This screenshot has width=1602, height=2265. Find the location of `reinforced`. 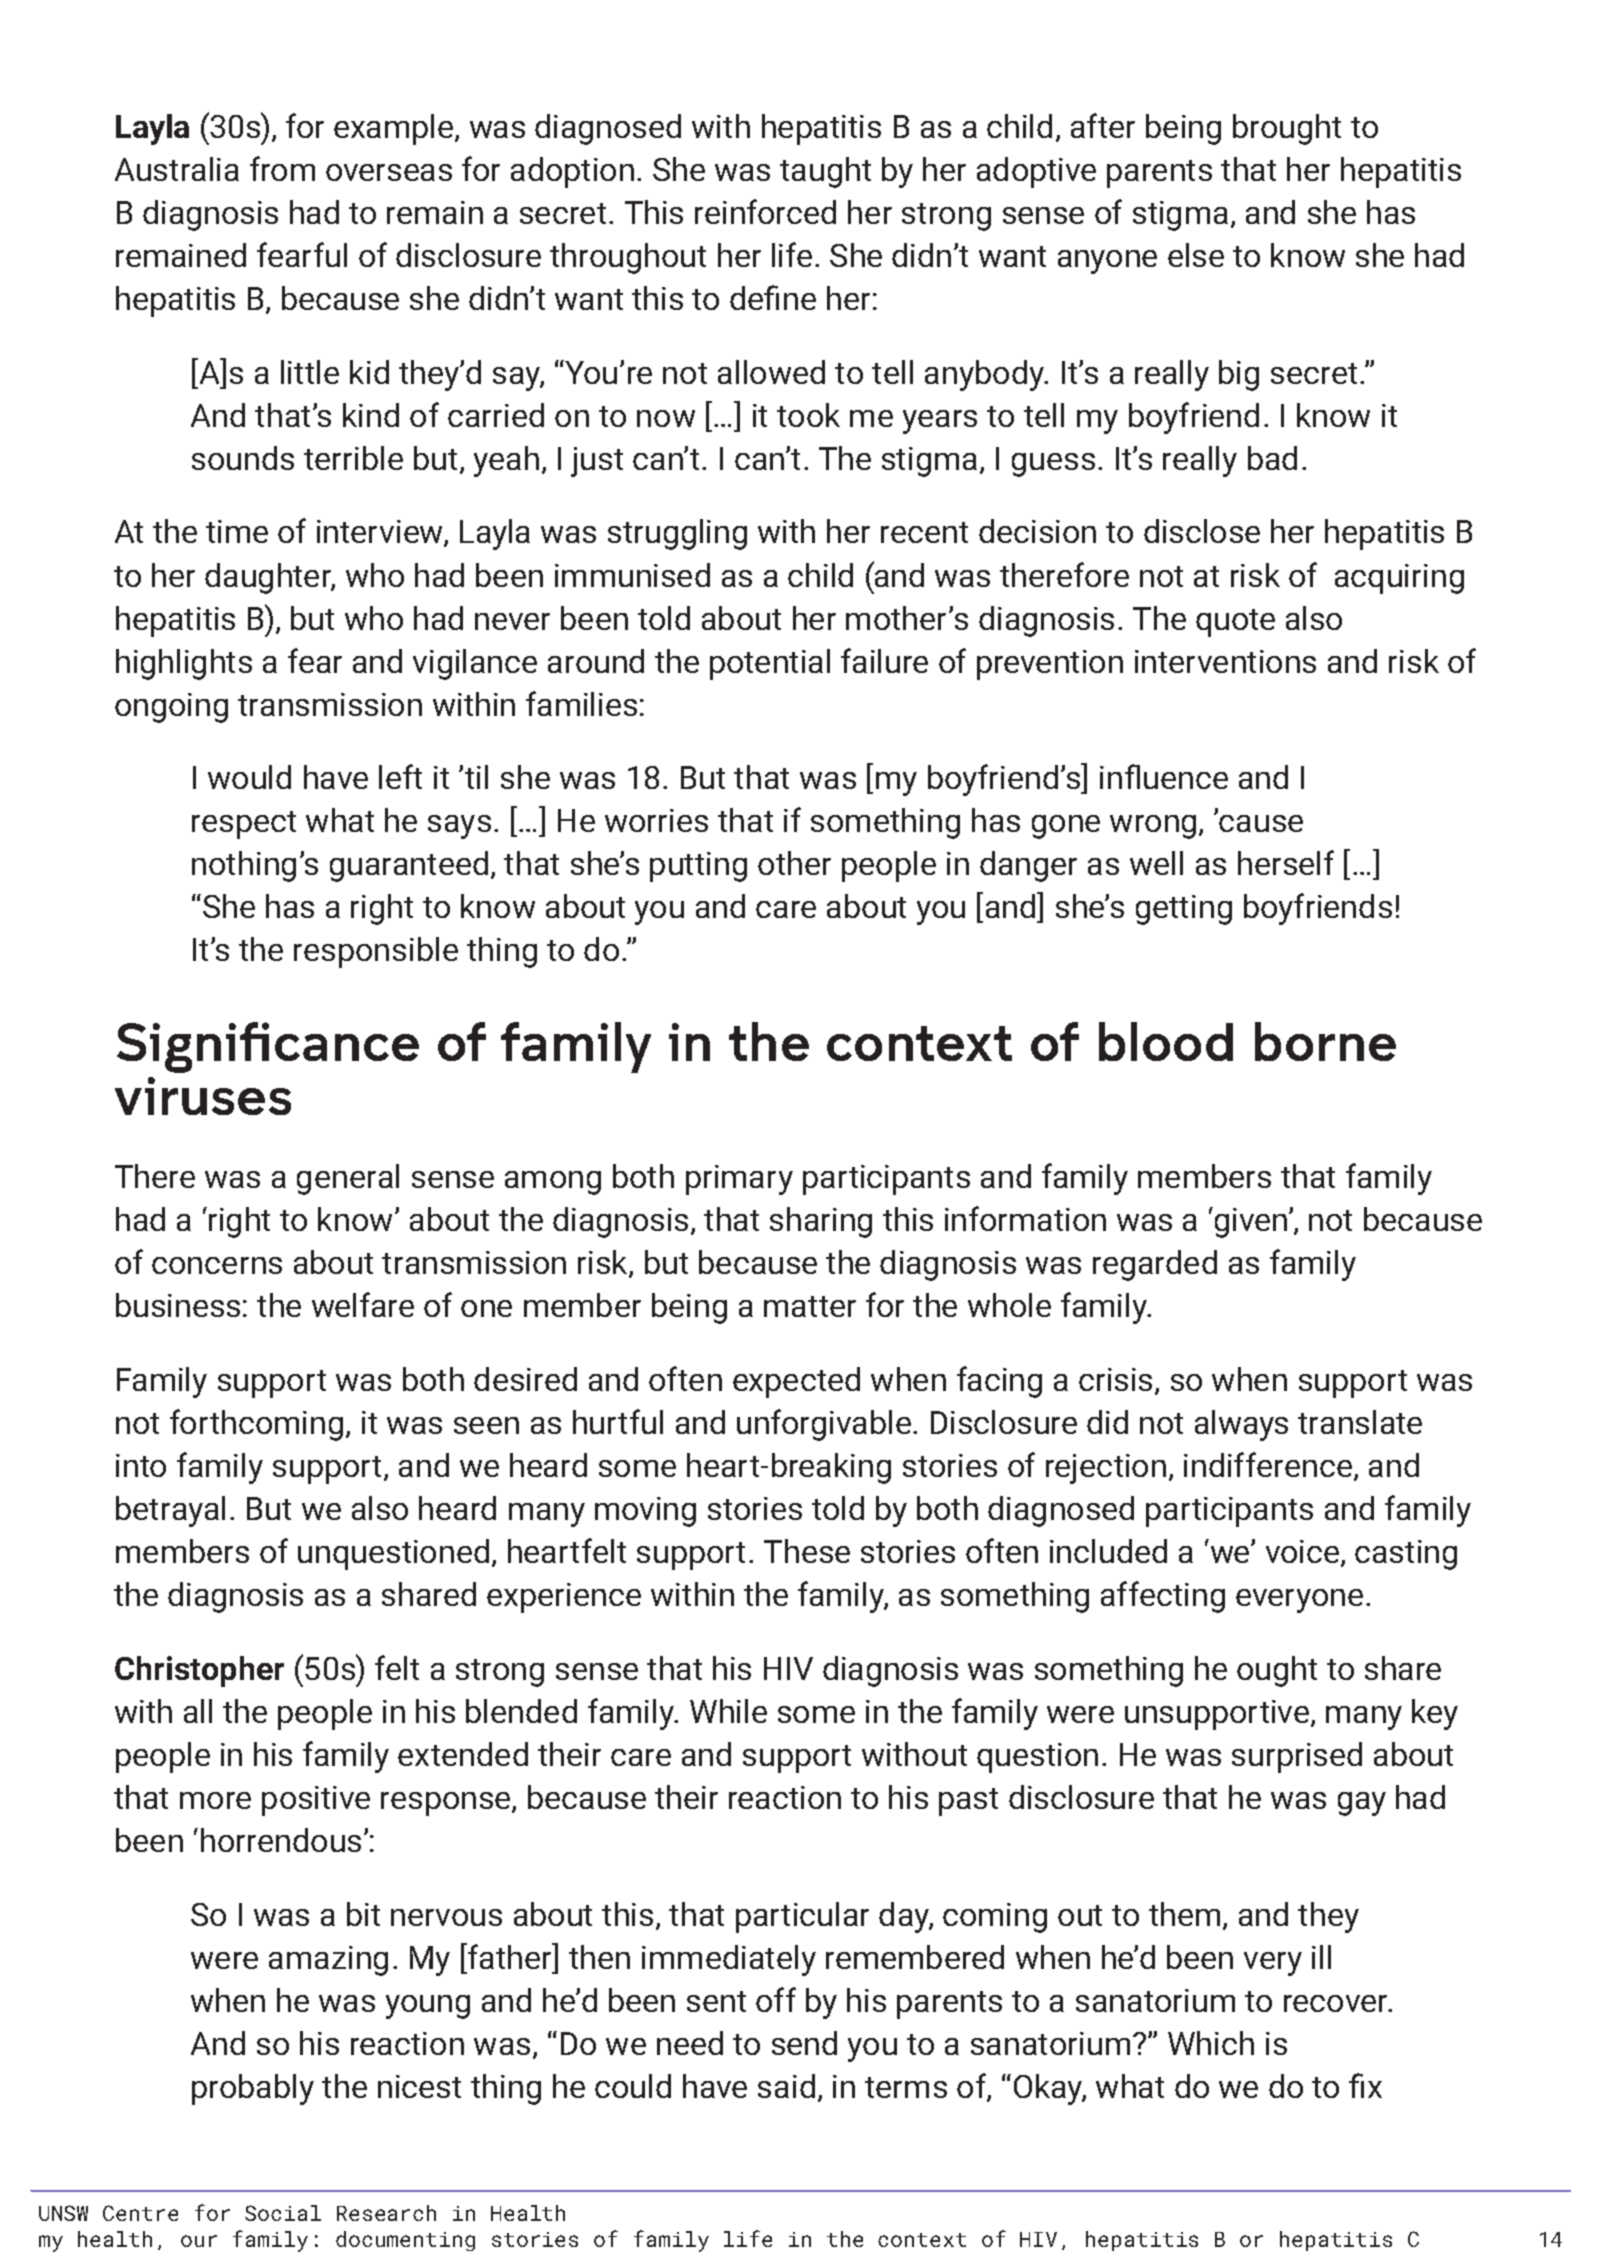

reinforced is located at coordinates (765, 211).
